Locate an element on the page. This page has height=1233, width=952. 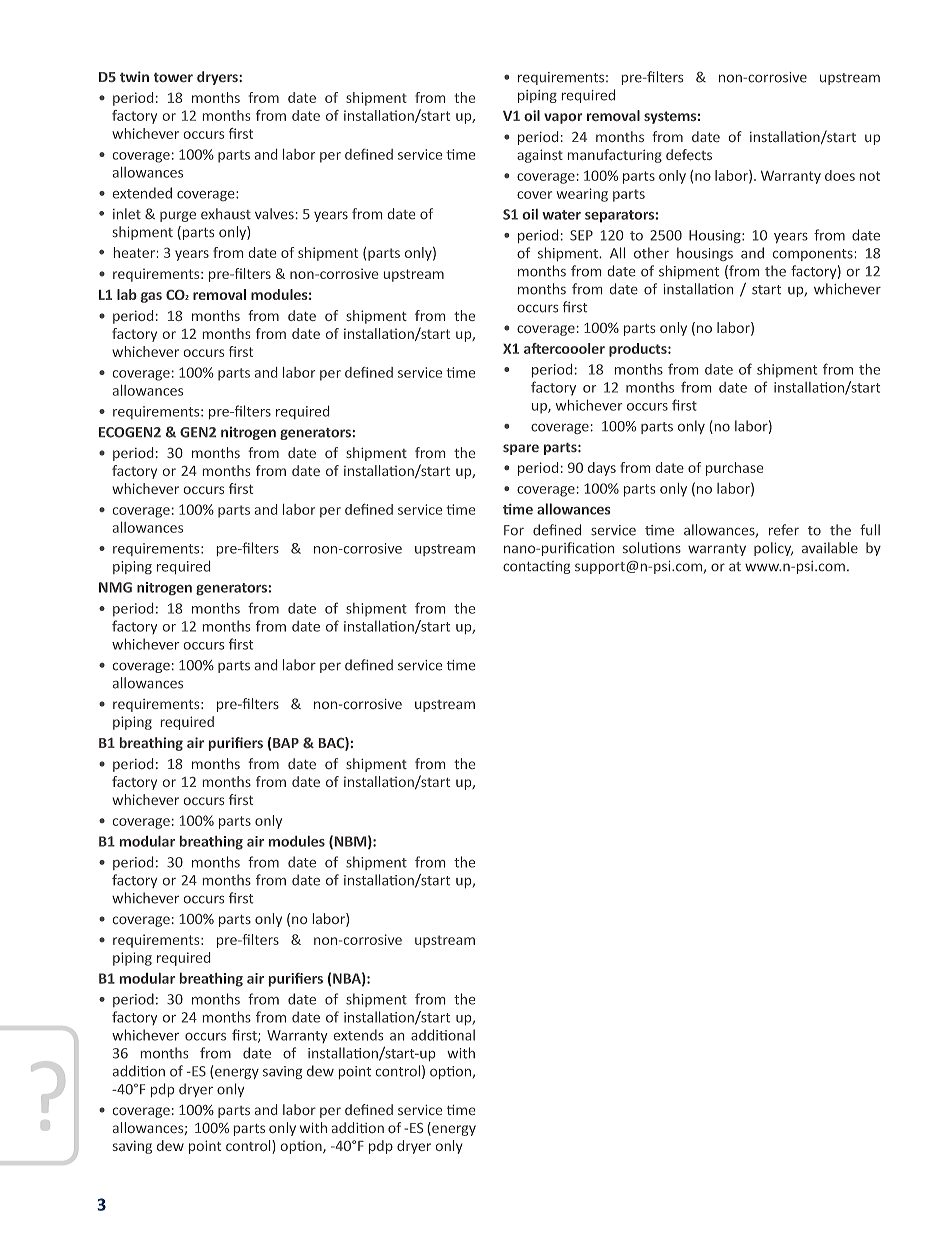
BAP is located at coordinates (286, 743).
